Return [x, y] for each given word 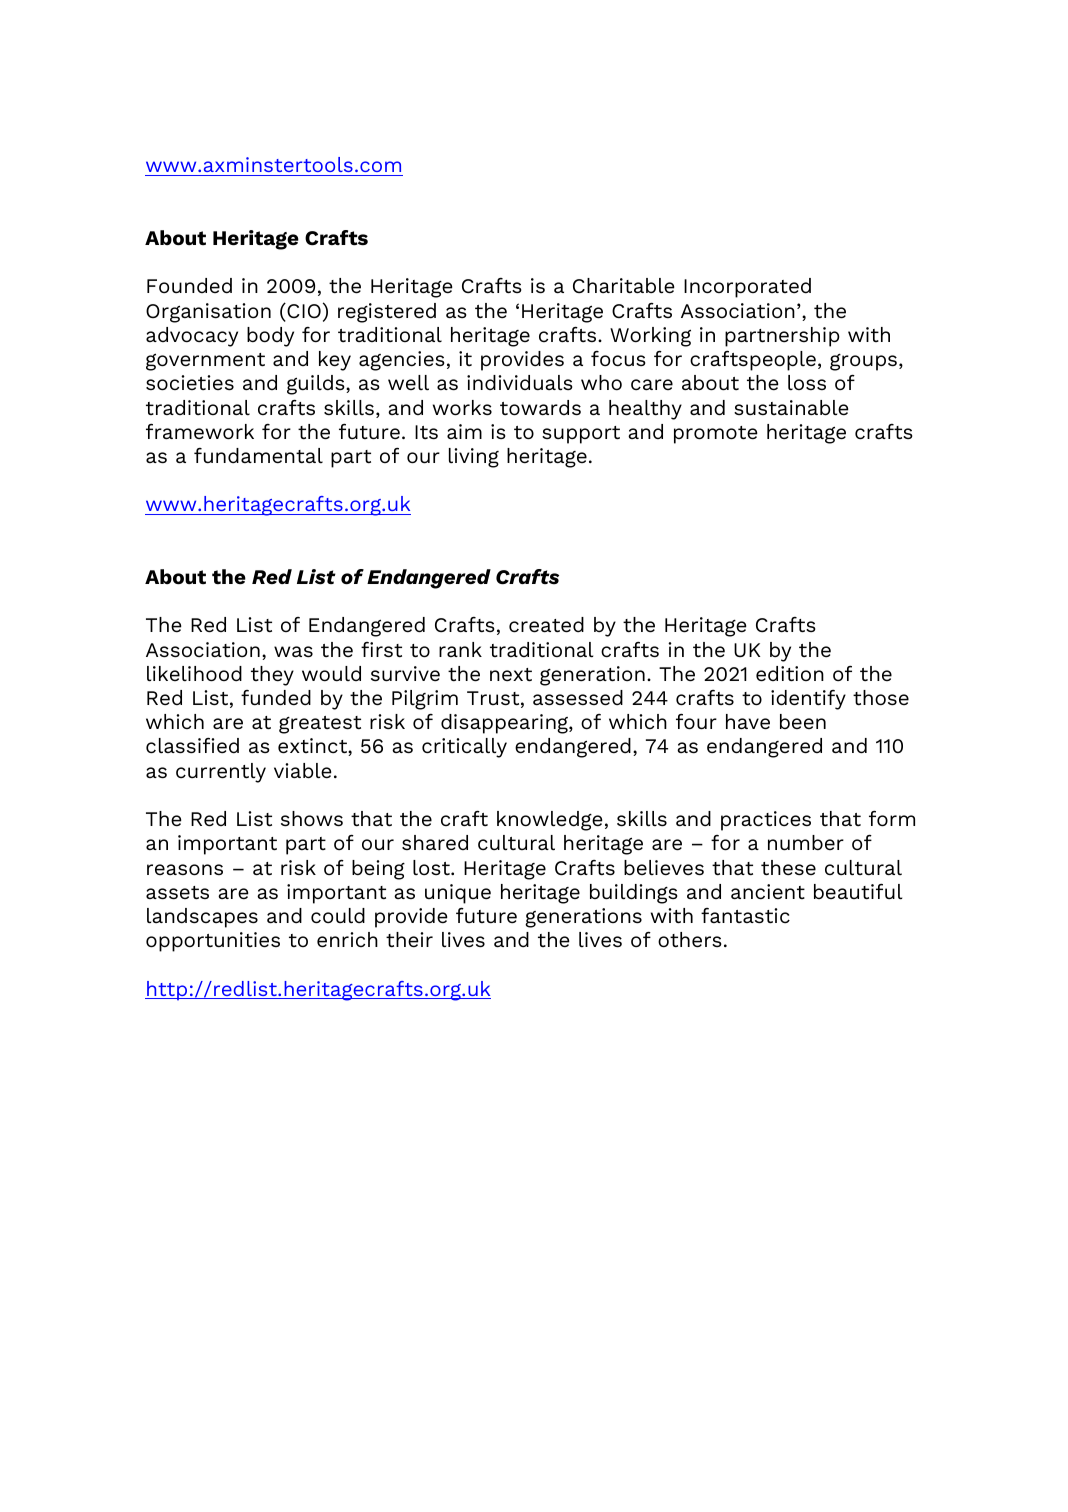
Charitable [624, 286]
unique [458, 894]
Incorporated [747, 288]
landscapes [202, 918]
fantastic [745, 916]
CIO [303, 312]
